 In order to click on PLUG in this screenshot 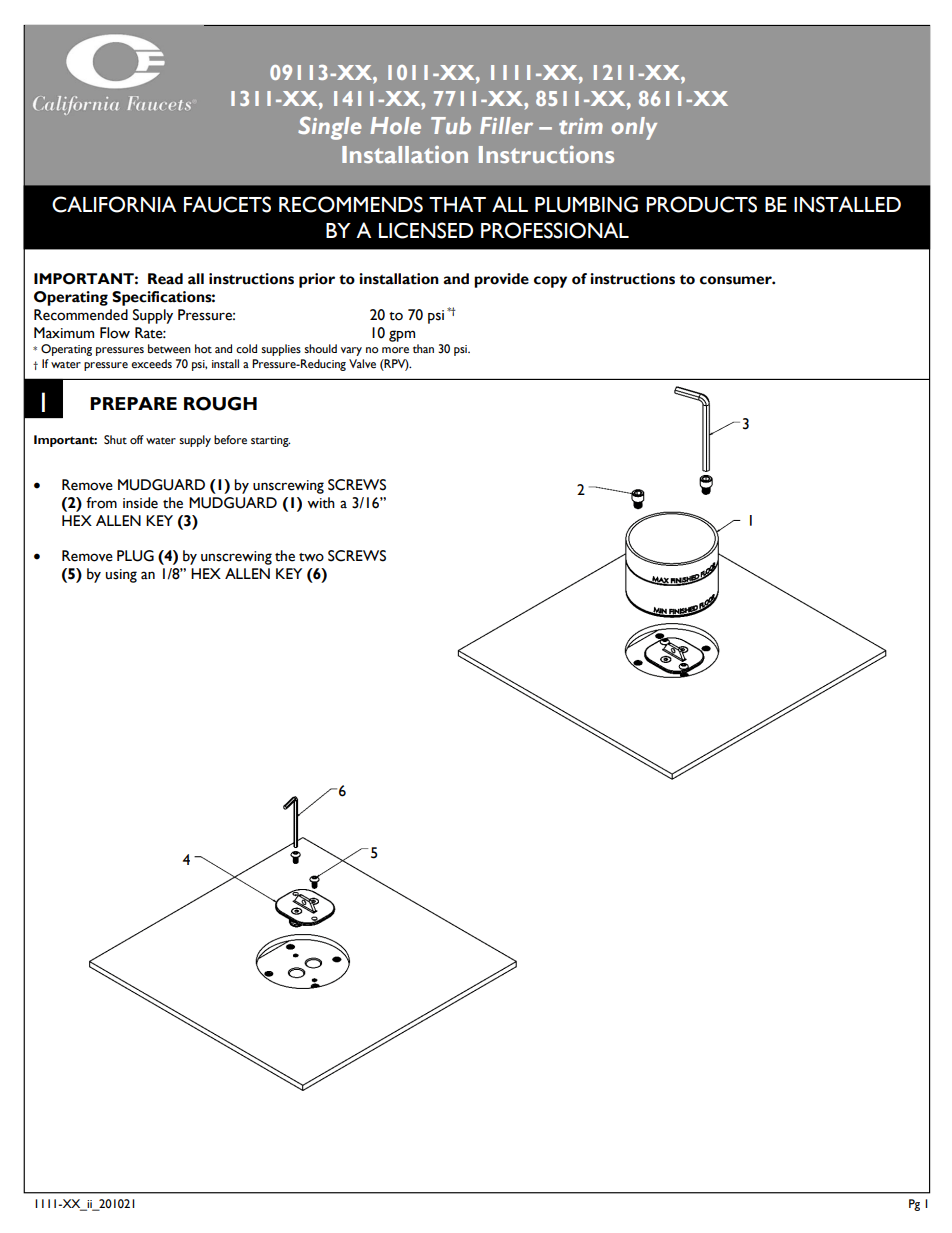, I will do `click(135, 556)`.
